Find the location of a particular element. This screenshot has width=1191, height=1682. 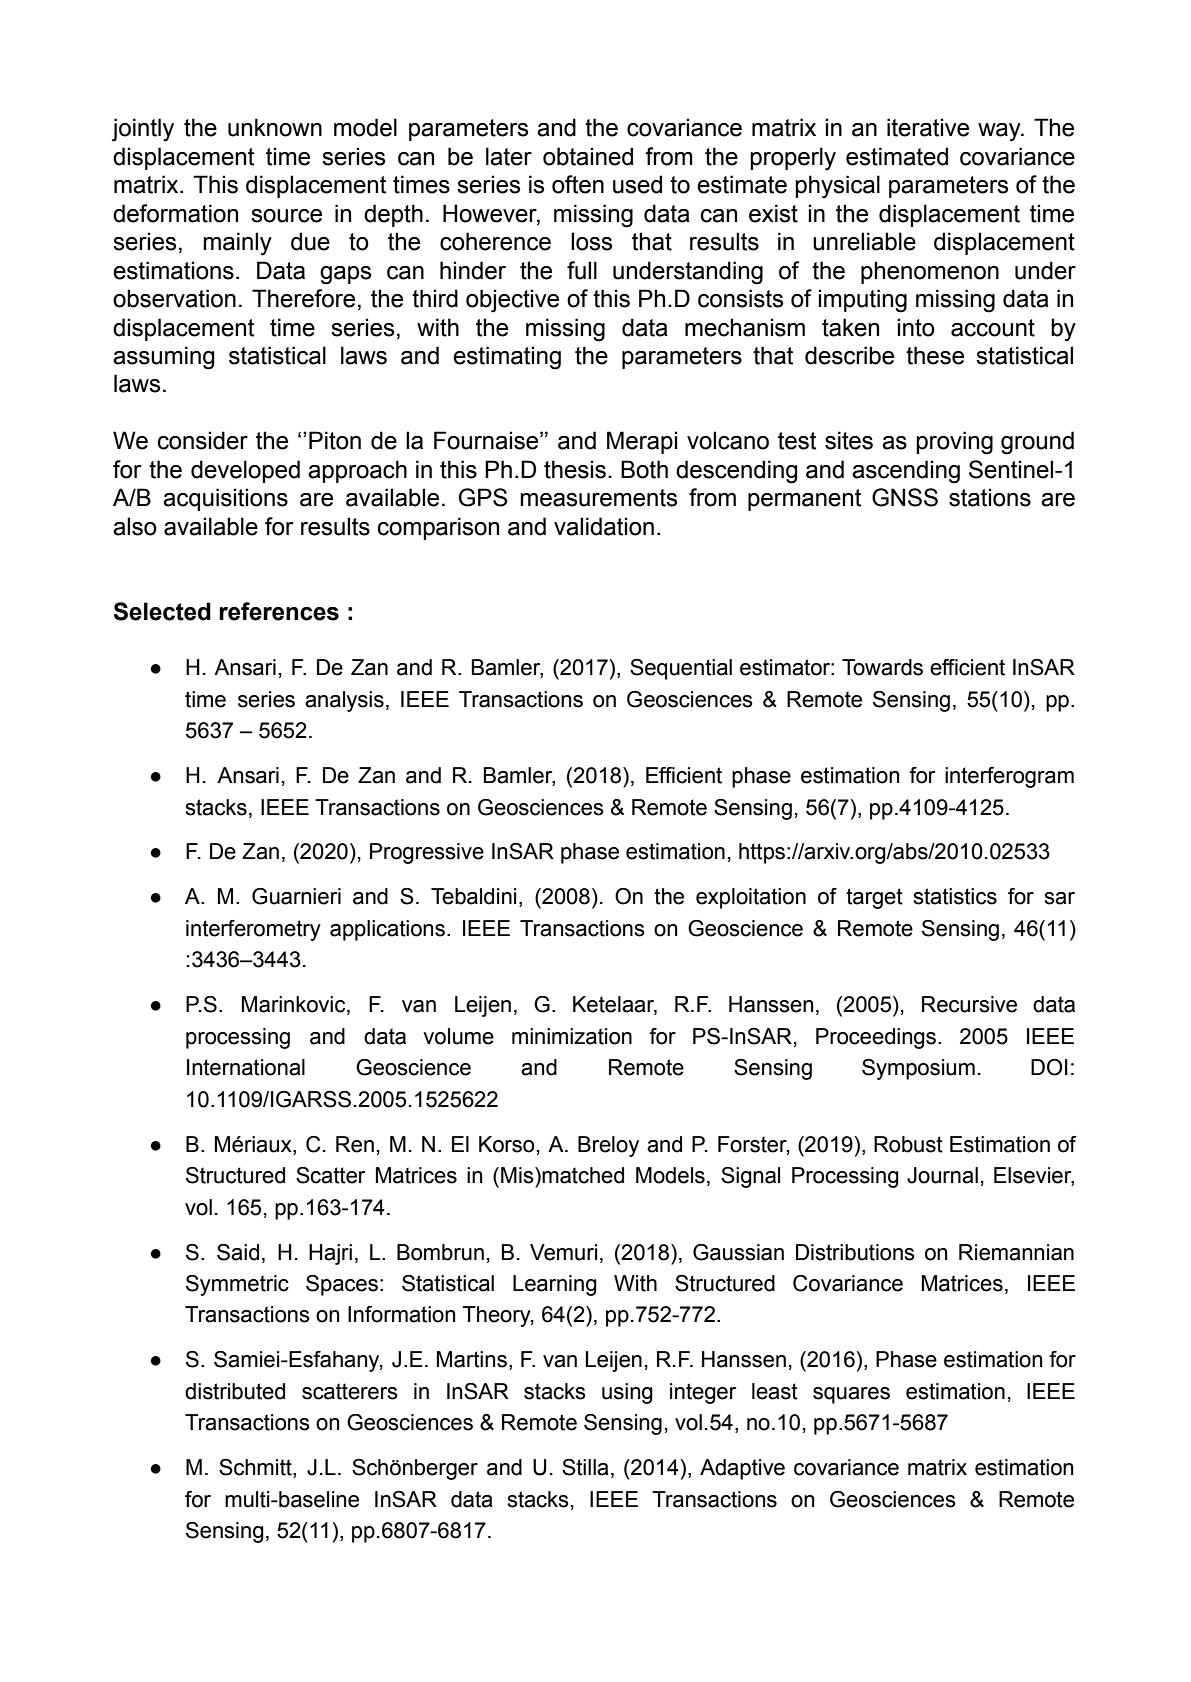

unknown is located at coordinates (275, 127).
